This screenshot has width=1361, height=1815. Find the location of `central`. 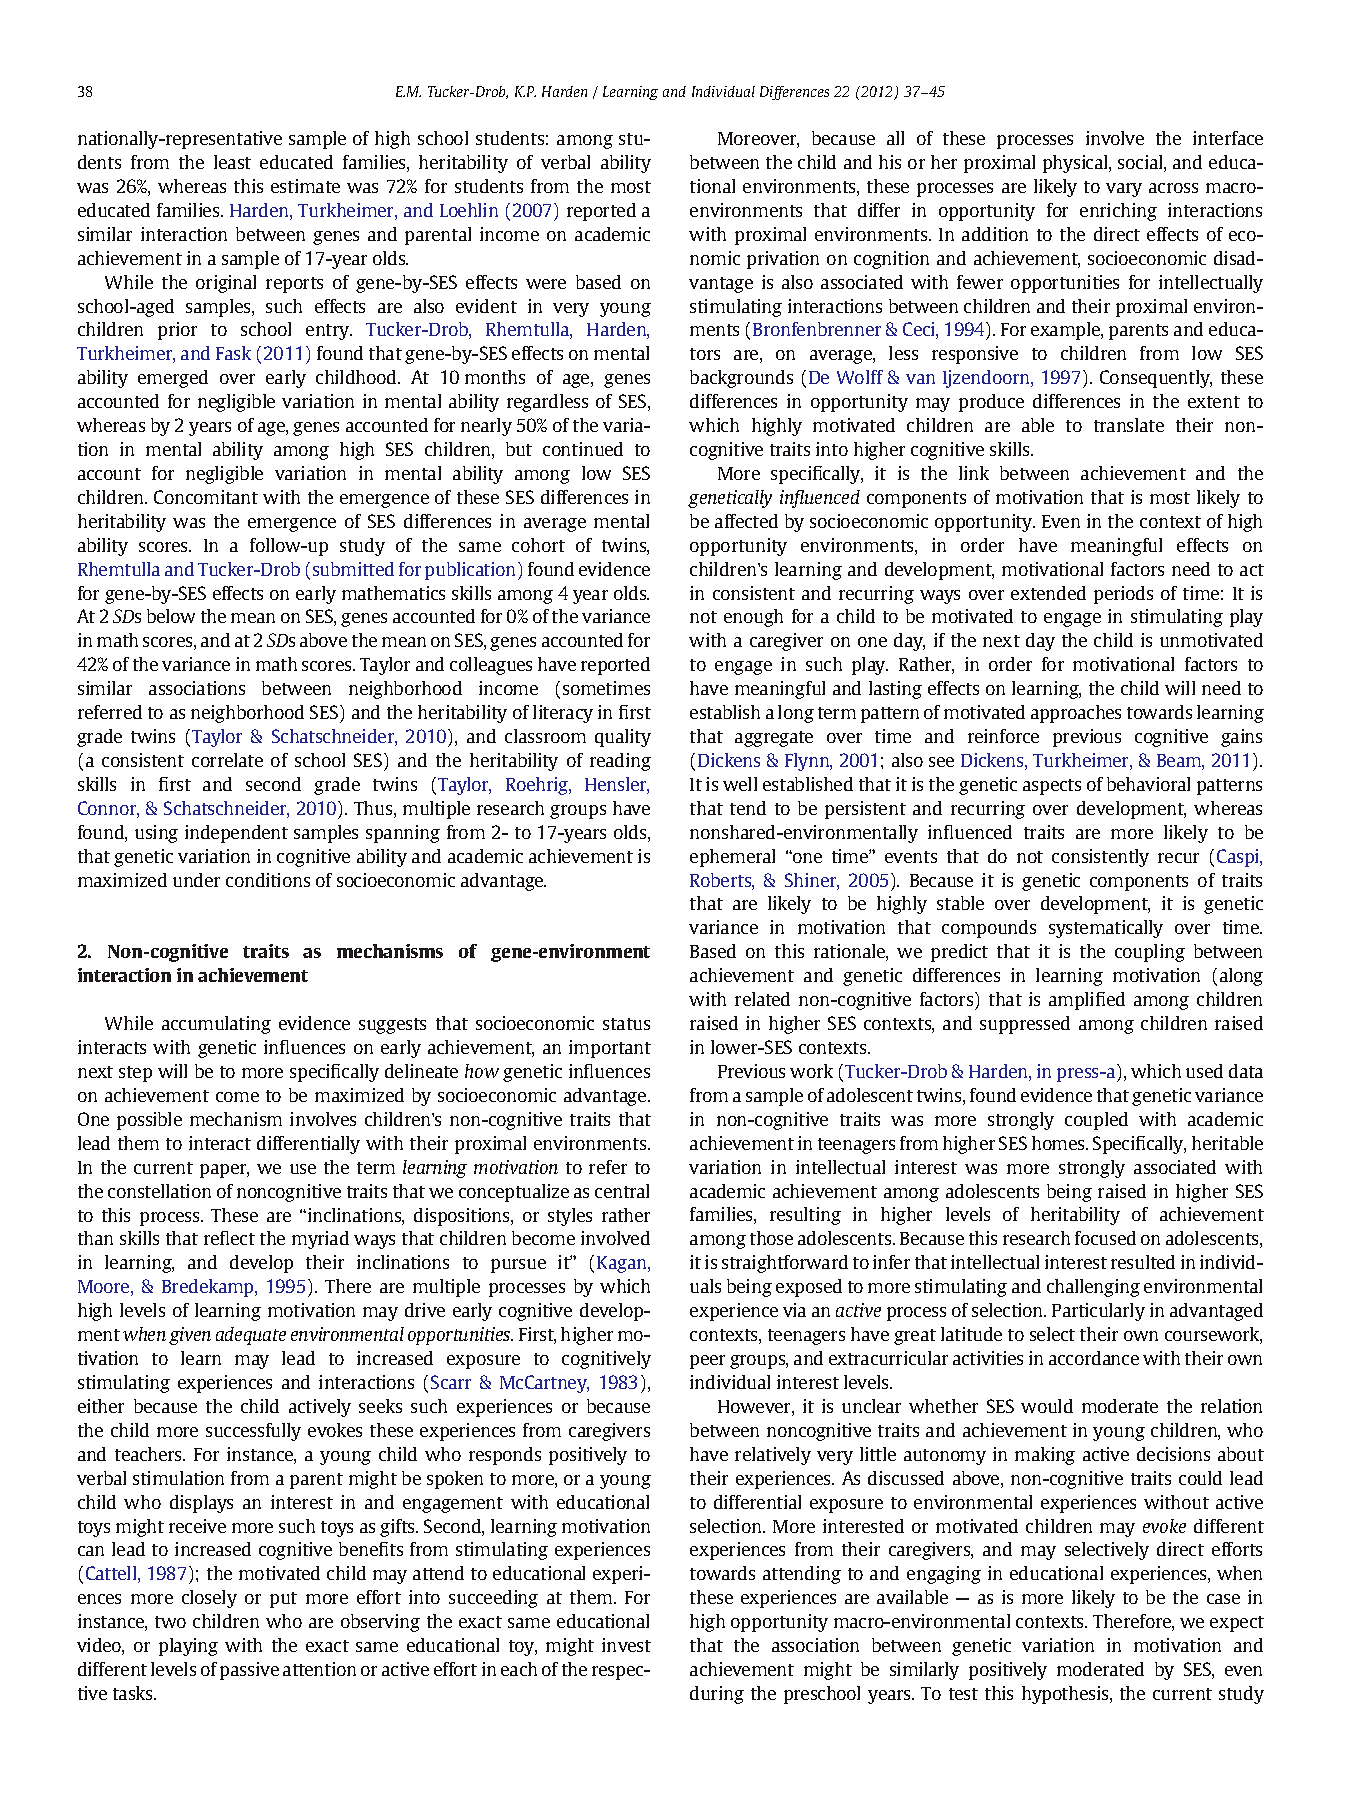

central is located at coordinates (622, 1191).
